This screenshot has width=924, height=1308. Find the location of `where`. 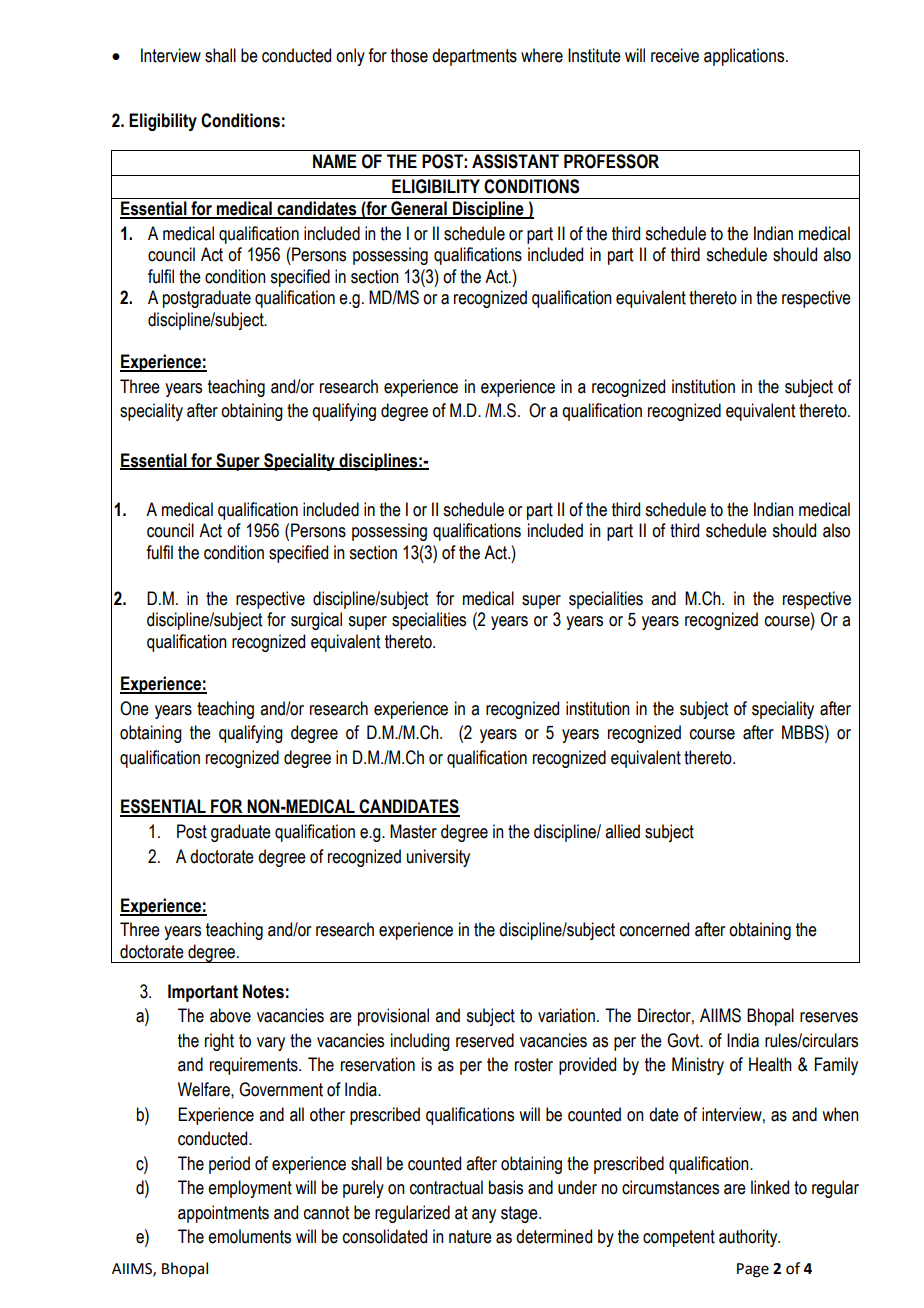

where is located at coordinates (542, 55).
